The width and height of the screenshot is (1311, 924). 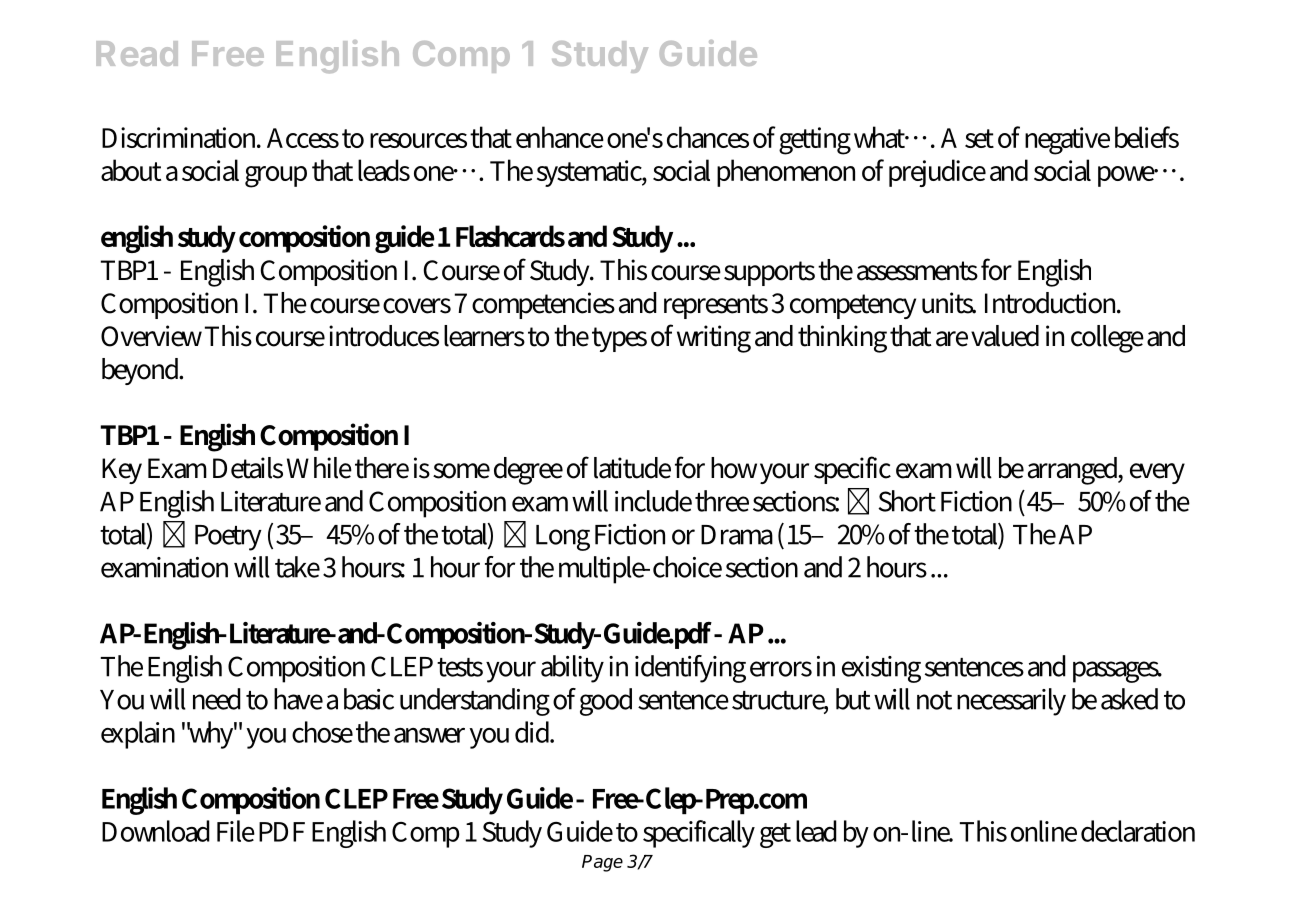 What do you see at coordinates (1138, 831) in the screenshot?
I see `declaration` at bounding box center [1138, 831].
